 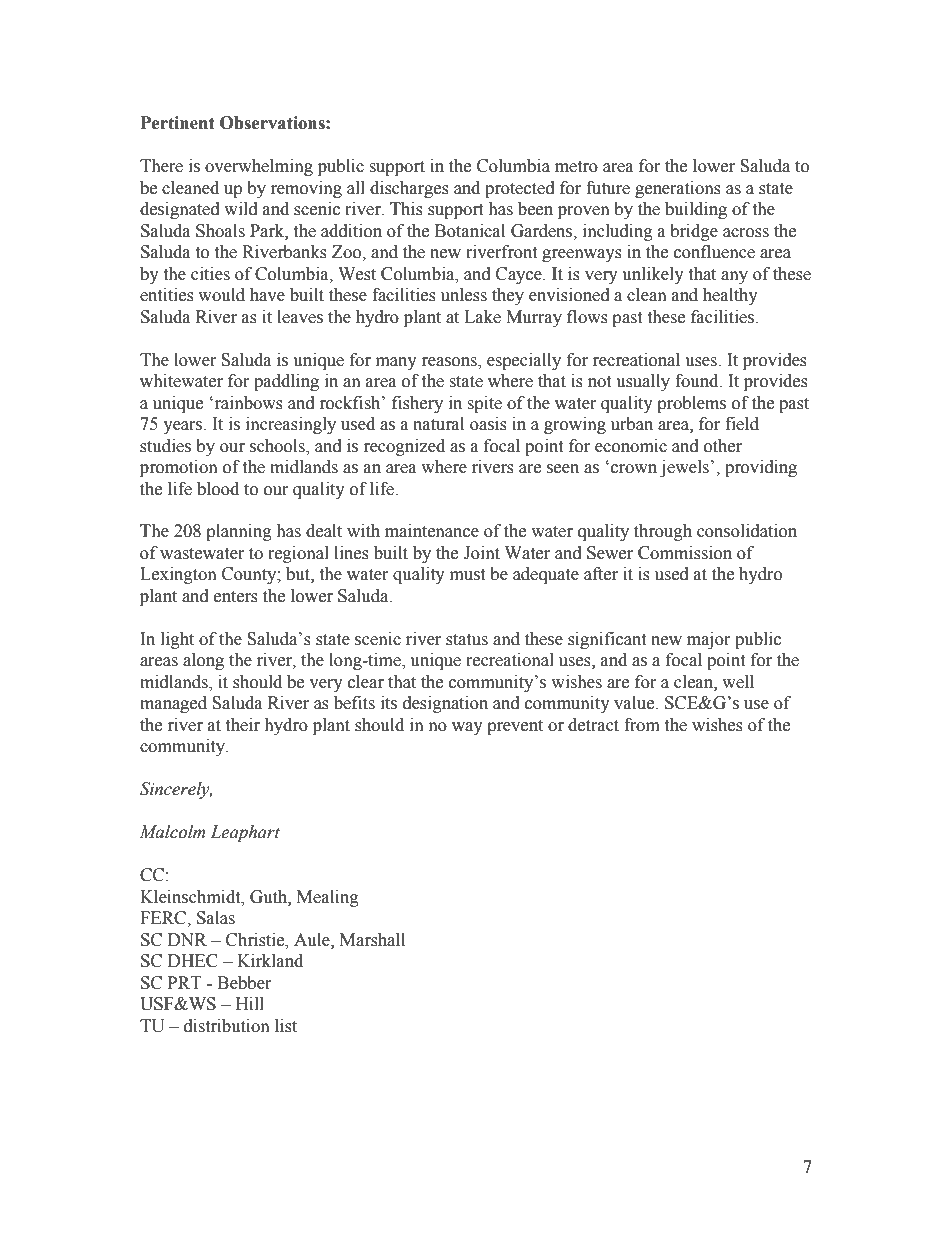 I want to click on their, so click(x=242, y=725).
